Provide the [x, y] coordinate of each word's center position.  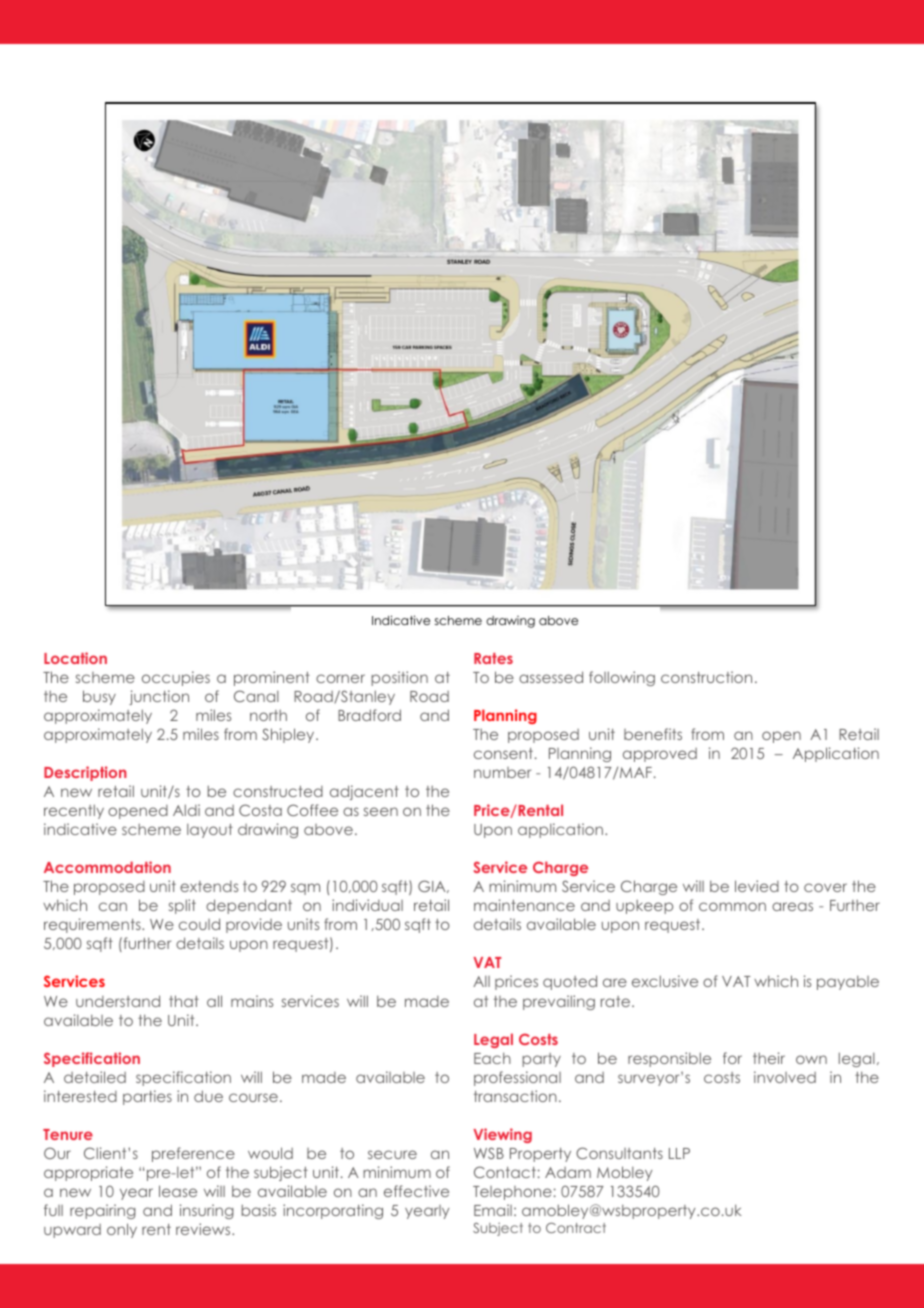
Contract [576, 1228]
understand [118, 1001]
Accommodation [107, 867]
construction [706, 677]
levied [757, 886]
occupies [176, 678]
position [399, 678]
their [769, 1058]
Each [492, 1058]
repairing [103, 1211]
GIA [433, 886]
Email [493, 1210]
